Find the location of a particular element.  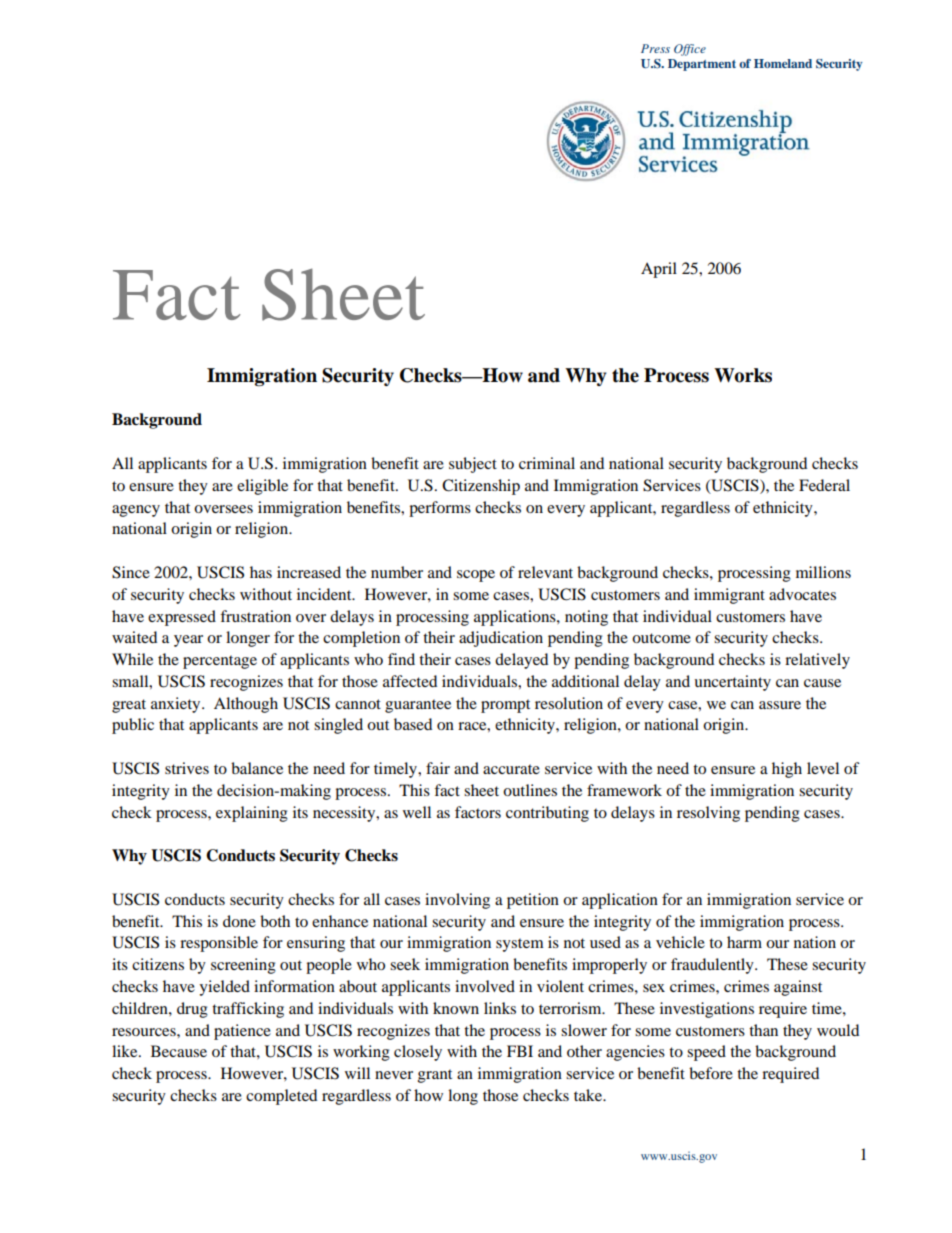

explaining is located at coordinates (252, 814).
